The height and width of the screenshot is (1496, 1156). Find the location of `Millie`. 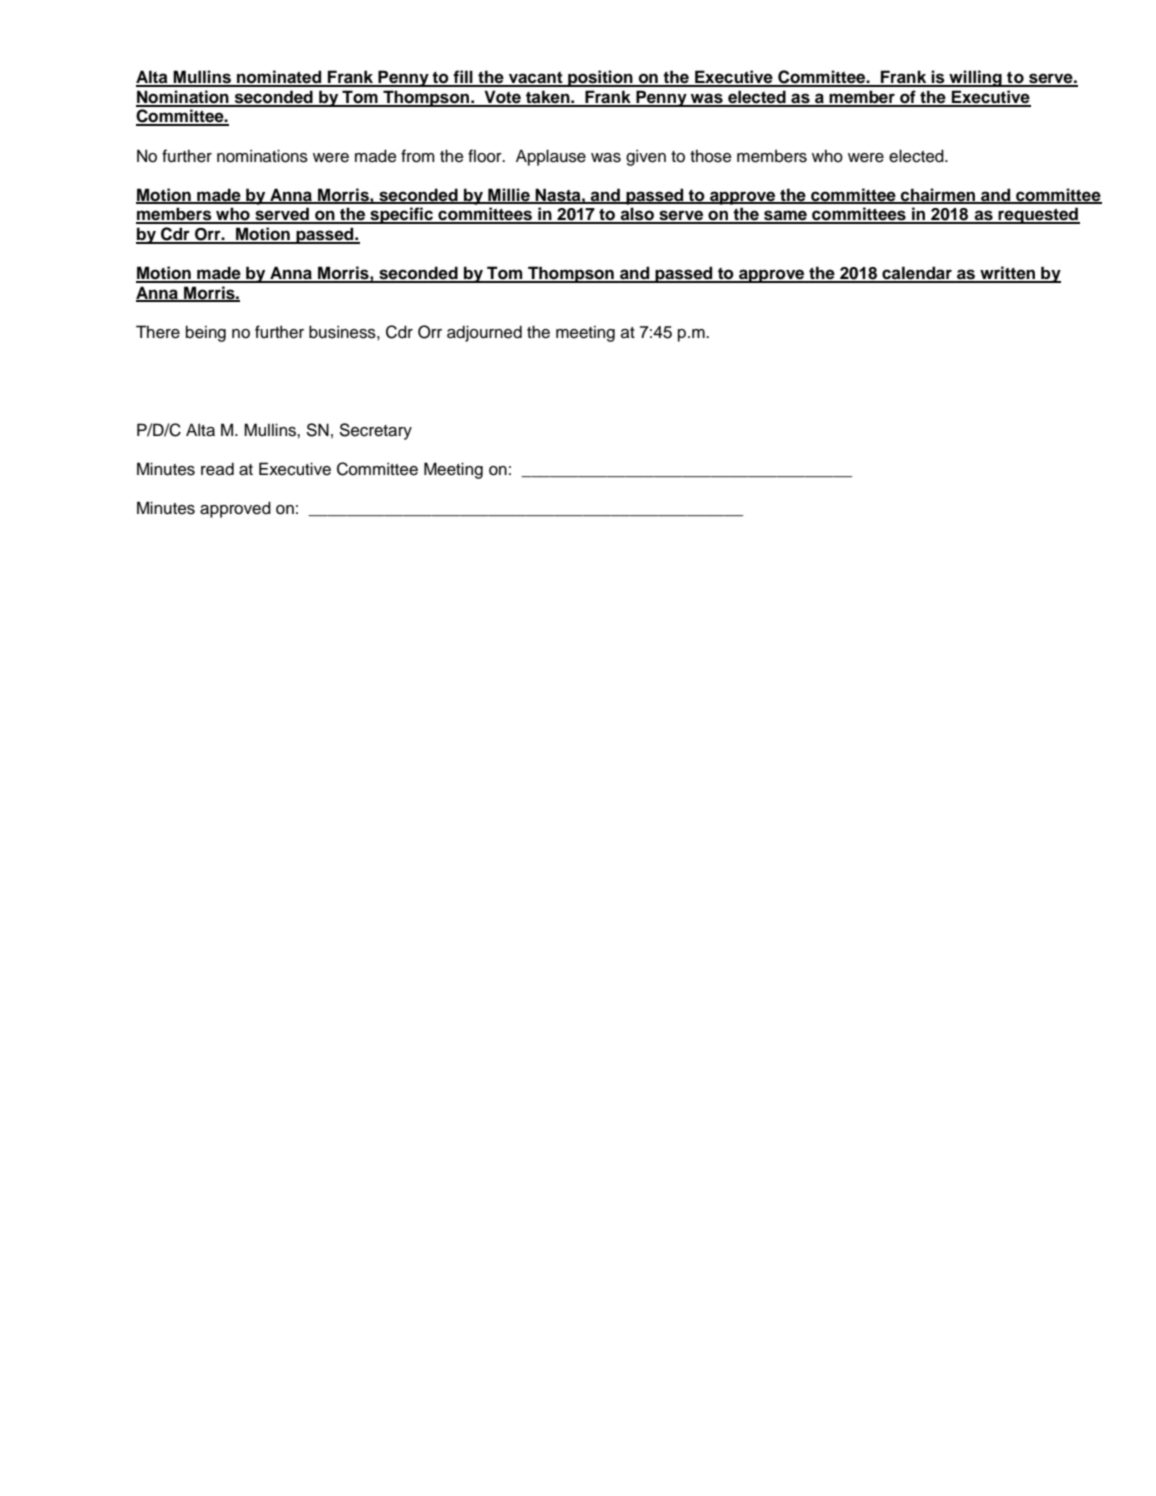

Millie is located at coordinates (509, 195).
